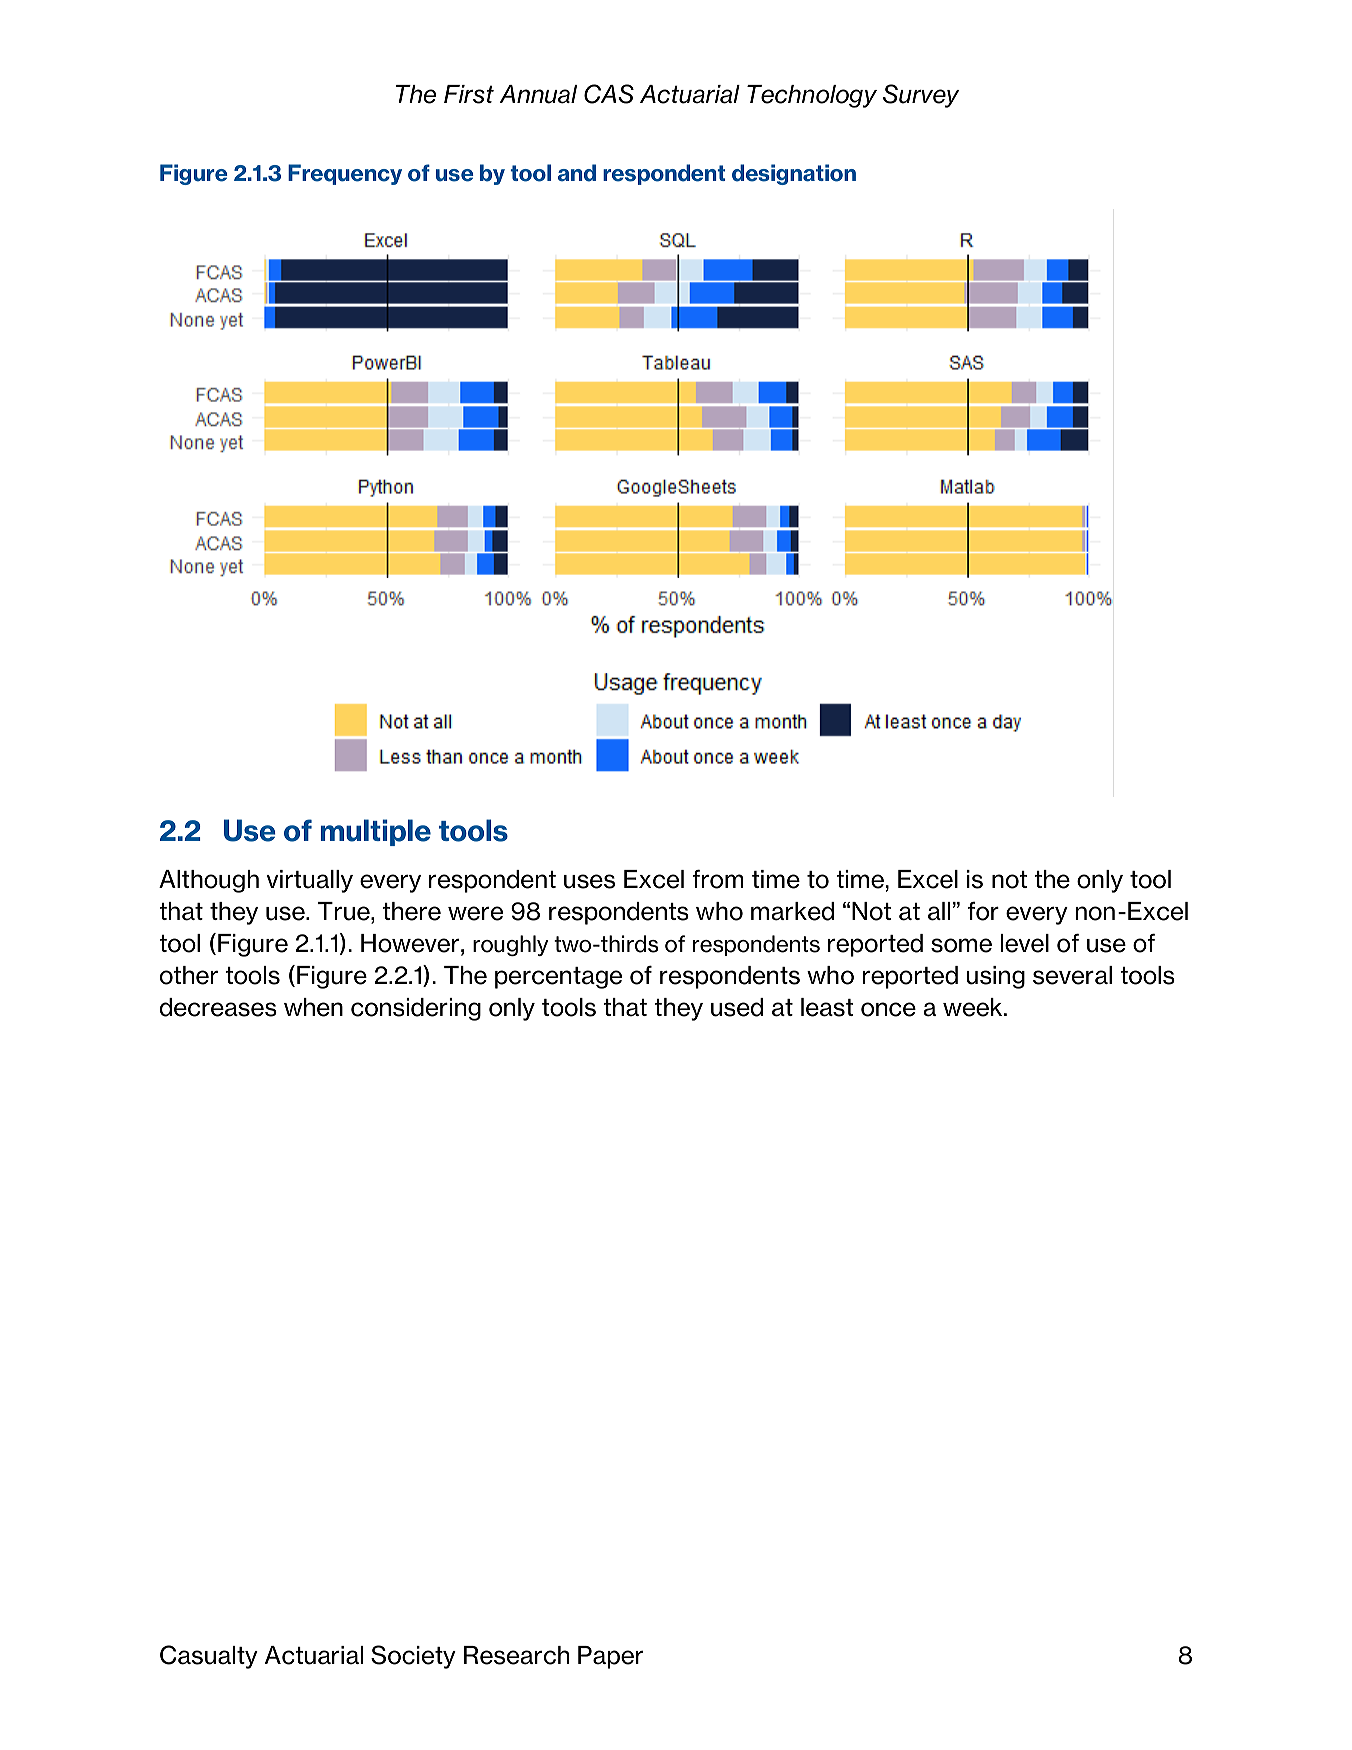 This screenshot has width=1352, height=1750. What do you see at coordinates (209, 1657) in the screenshot?
I see `Casualty` at bounding box center [209, 1657].
